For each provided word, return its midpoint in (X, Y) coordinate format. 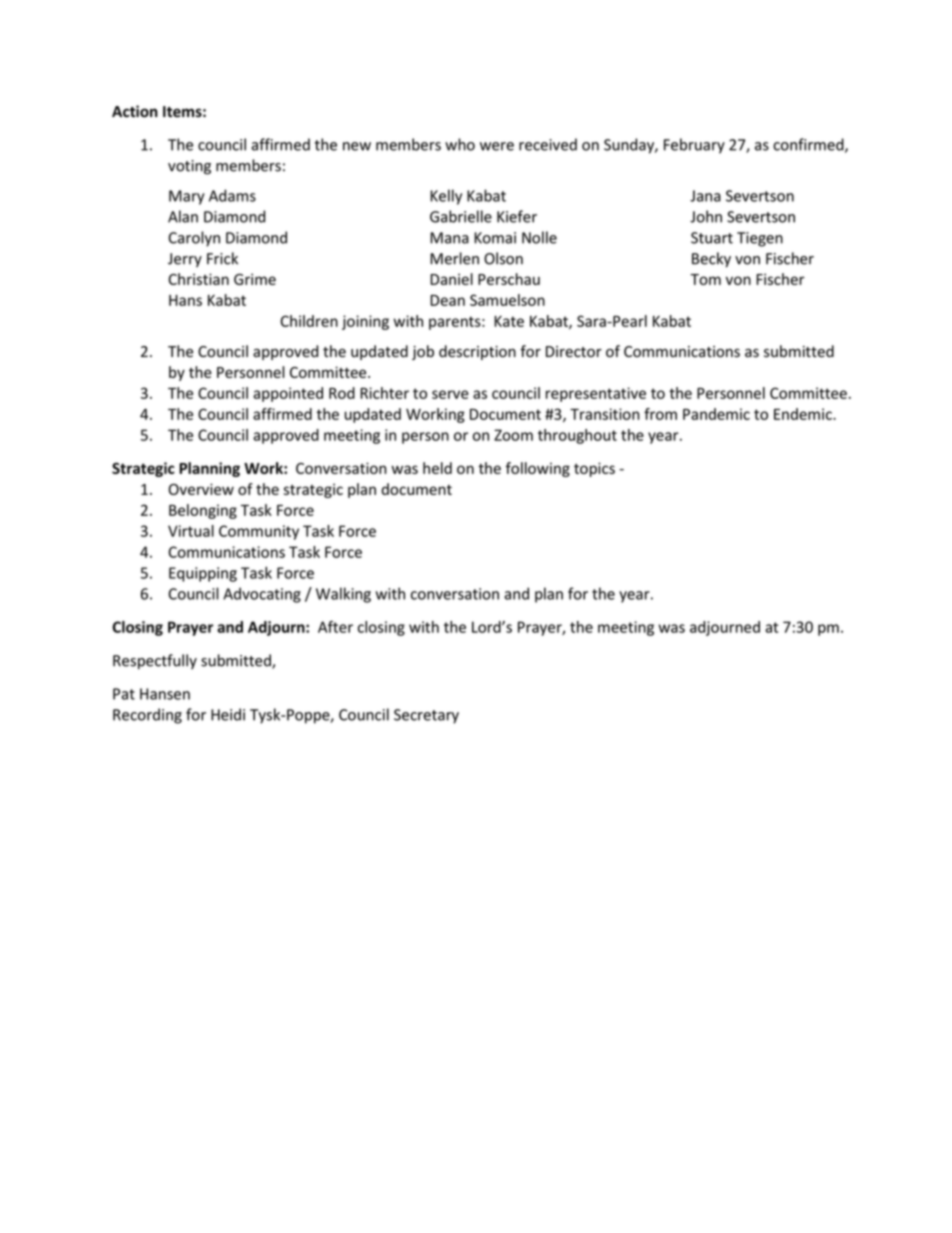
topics (594, 469)
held (437, 468)
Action (135, 111)
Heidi (228, 714)
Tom (705, 279)
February (694, 146)
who (460, 144)
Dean (447, 300)
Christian (198, 279)
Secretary (426, 716)
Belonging (203, 511)
